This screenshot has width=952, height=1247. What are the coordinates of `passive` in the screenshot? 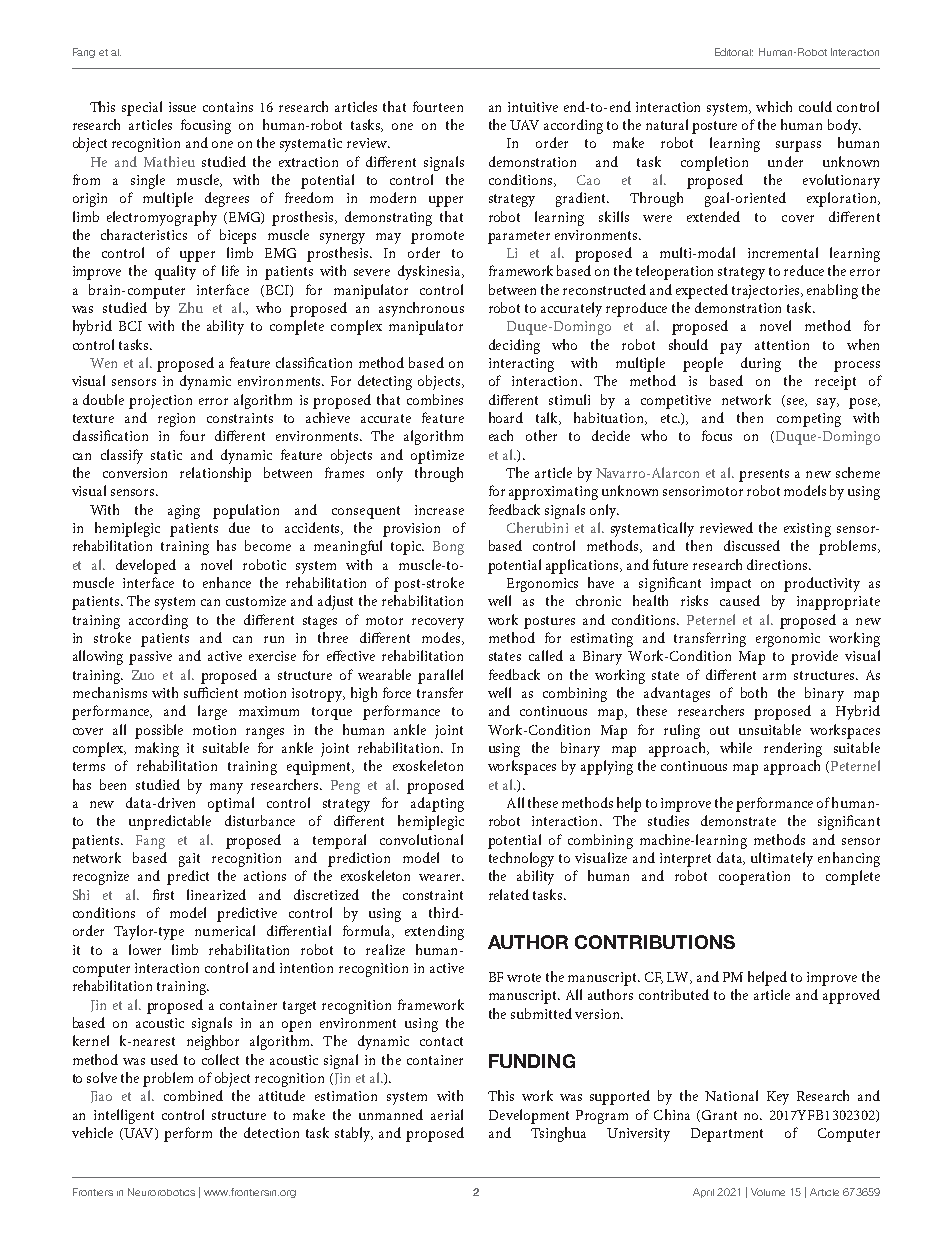 It's located at (150, 658).
